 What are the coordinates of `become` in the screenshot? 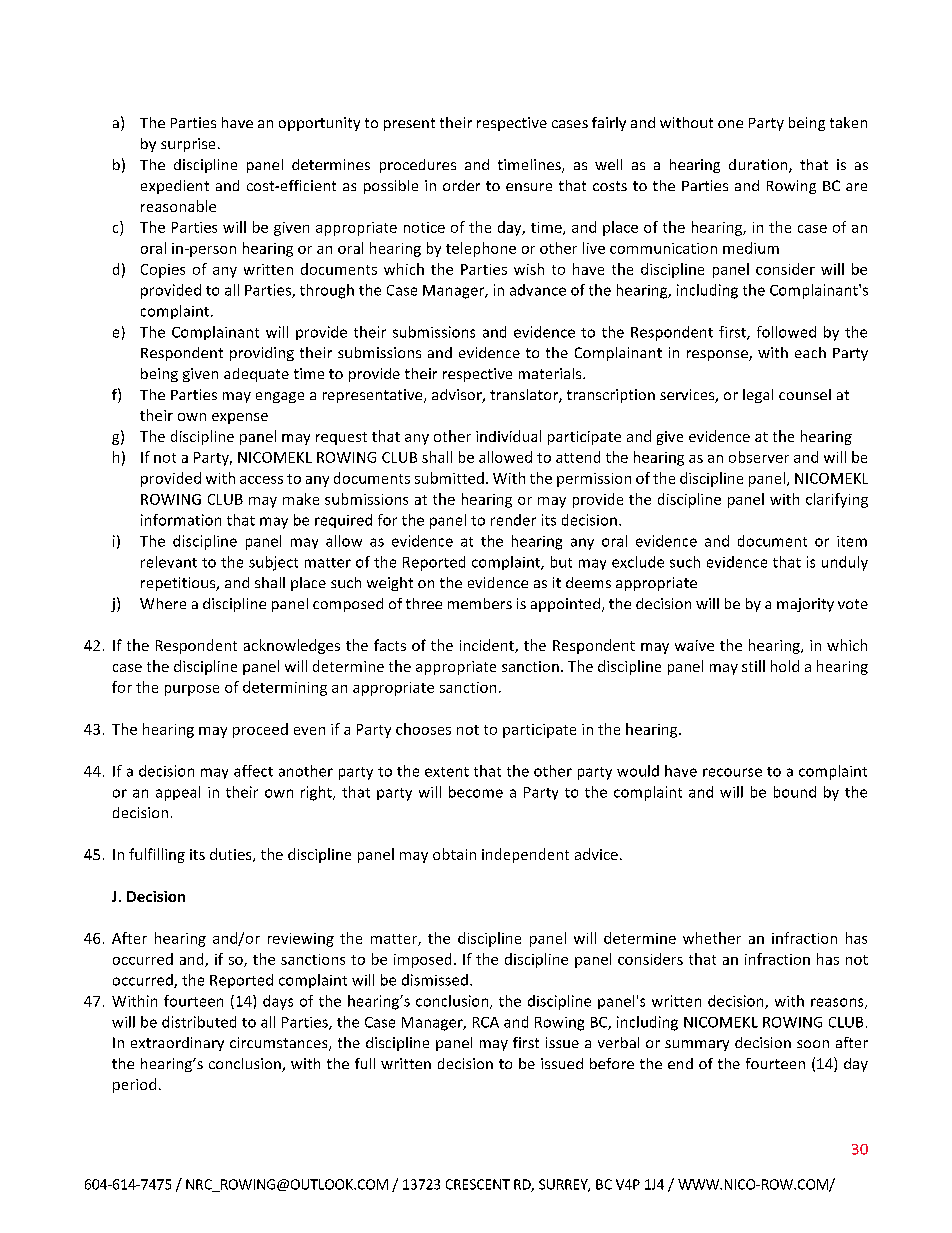 It's located at (476, 792).
